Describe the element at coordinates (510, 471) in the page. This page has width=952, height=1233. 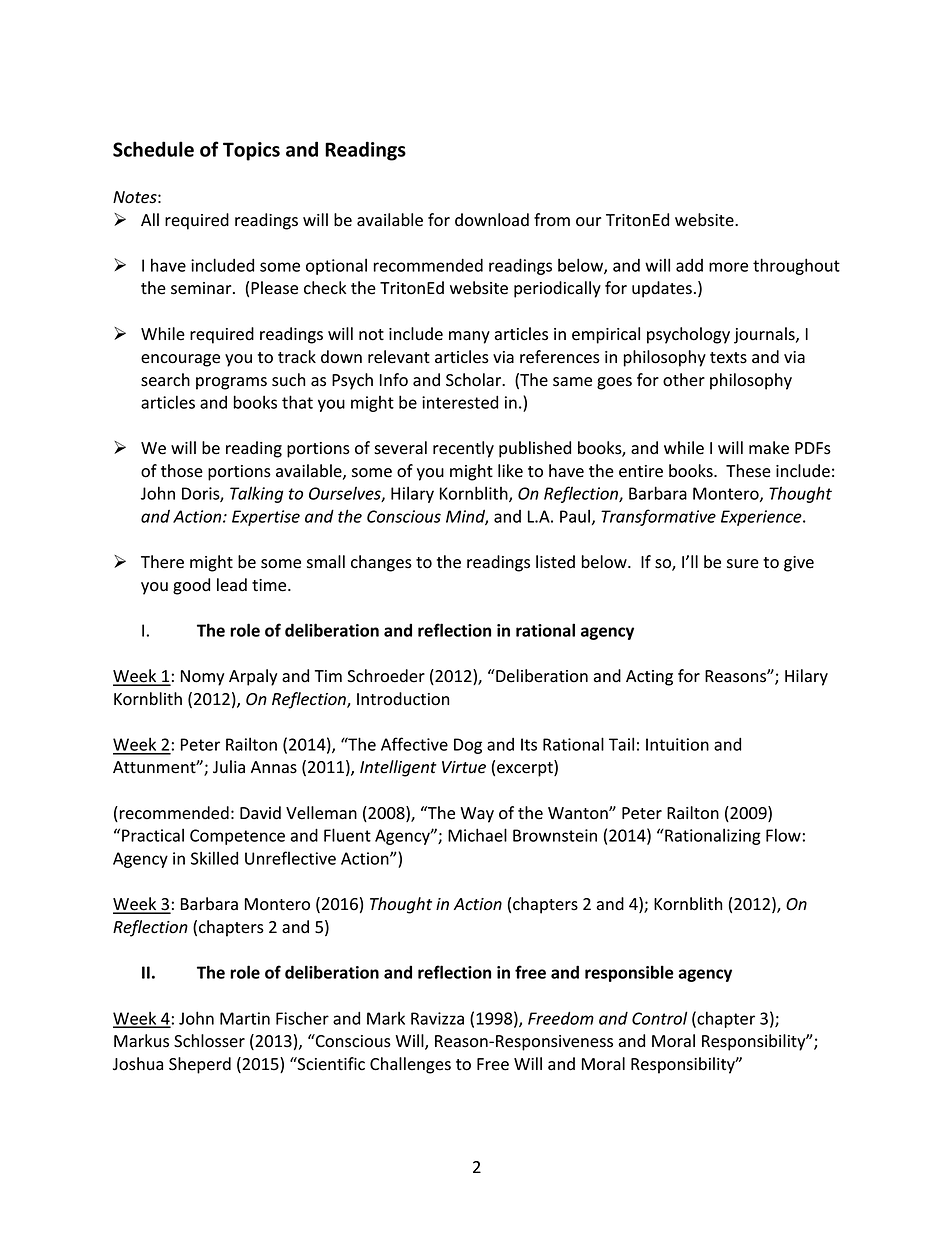
I see `like` at that location.
